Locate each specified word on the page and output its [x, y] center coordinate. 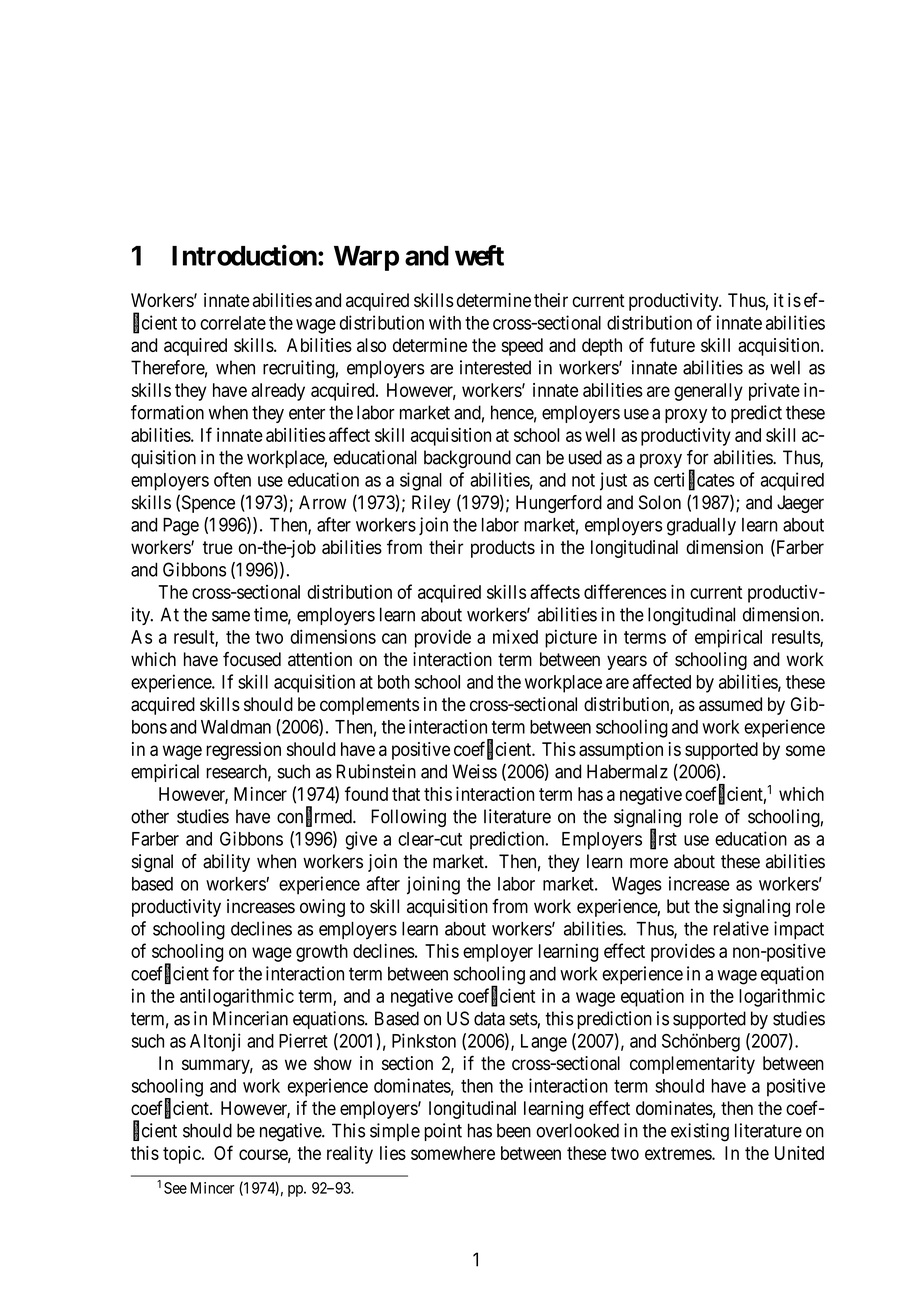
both [394, 682]
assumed [730, 704]
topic [182, 1155]
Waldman [236, 727]
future [672, 344]
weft [479, 255]
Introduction [244, 255]
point [443, 1132]
